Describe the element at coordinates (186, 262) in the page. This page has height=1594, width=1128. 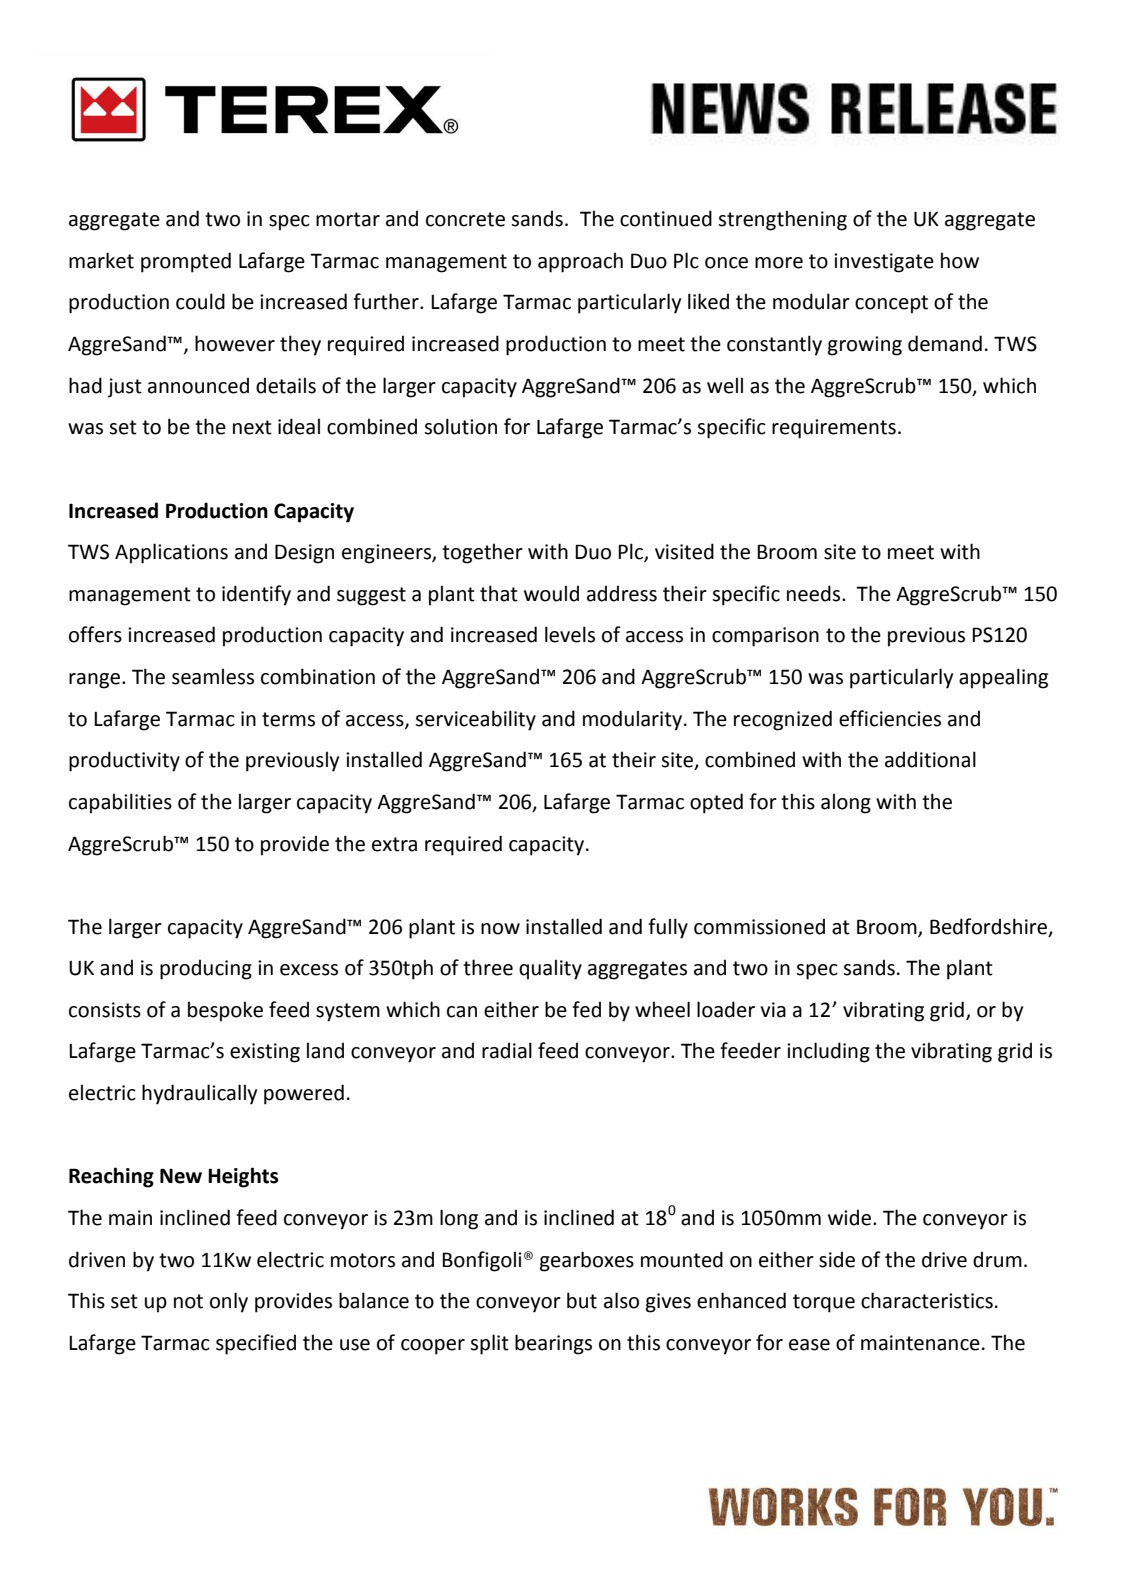
I see `prompted` at that location.
